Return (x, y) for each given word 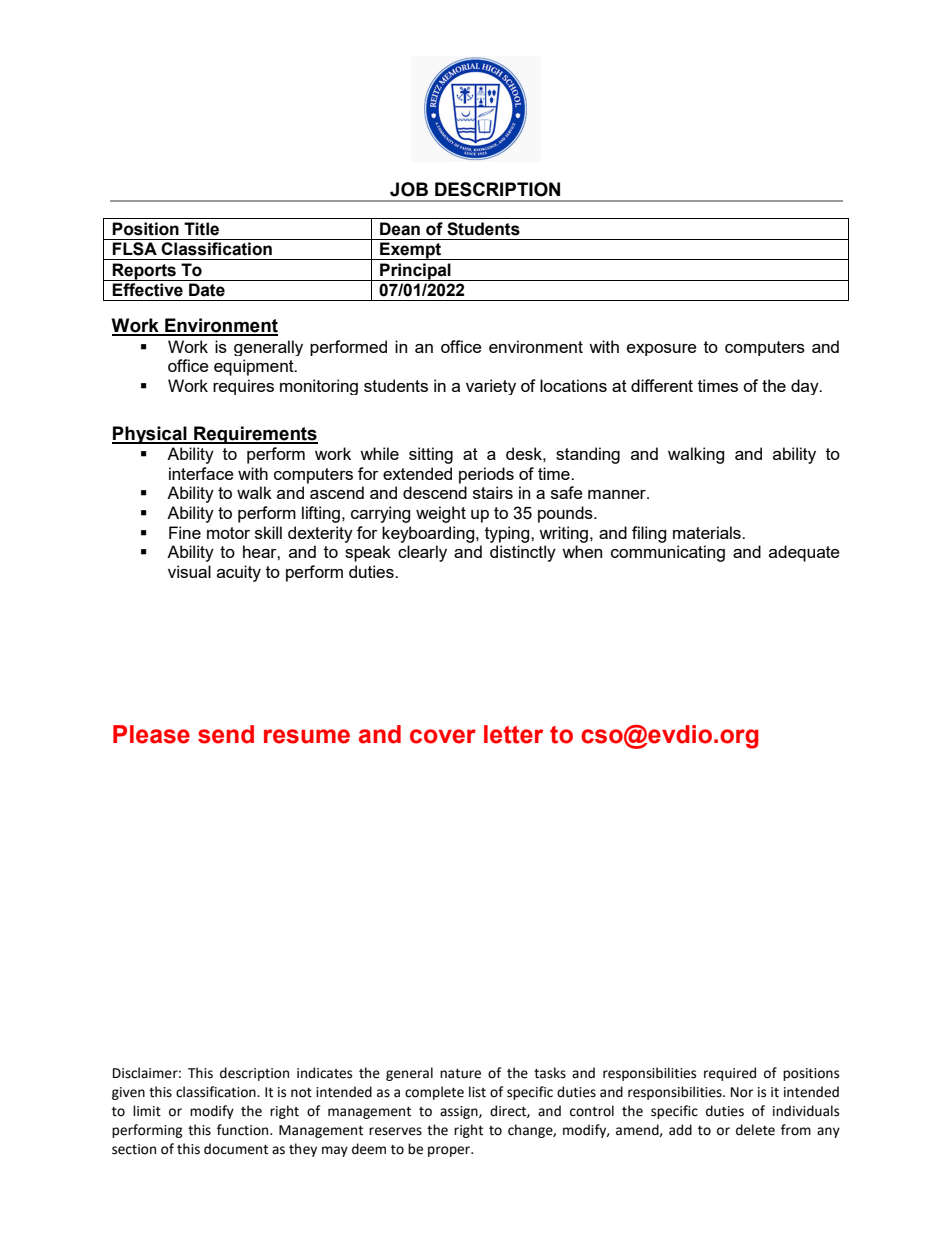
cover (443, 736)
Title (201, 229)
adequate (804, 553)
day (806, 387)
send (226, 734)
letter (513, 734)
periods (486, 475)
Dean (400, 229)
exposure (662, 350)
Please (151, 734)
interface (201, 473)
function (244, 1130)
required (730, 1074)
